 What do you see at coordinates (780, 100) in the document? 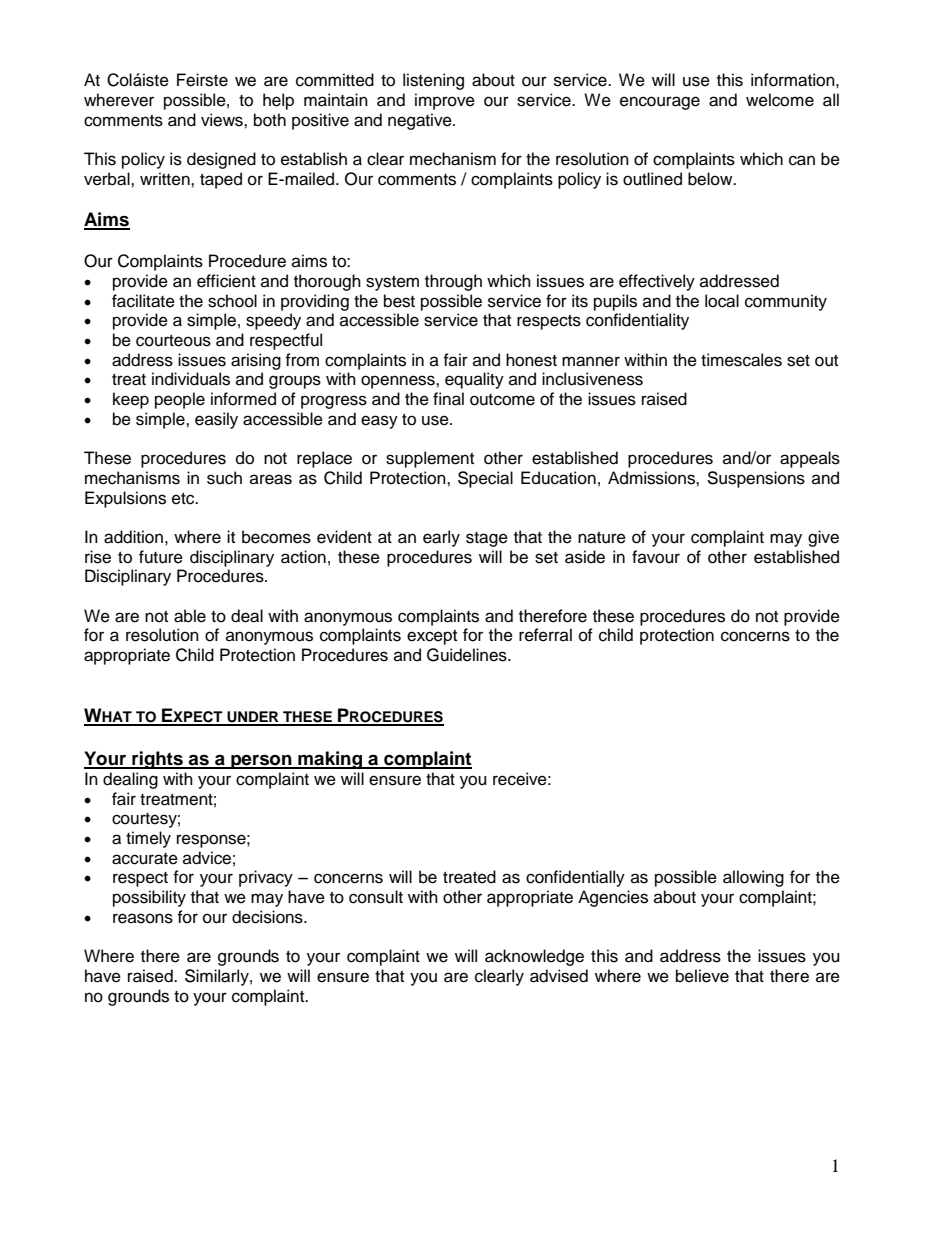
I see `welcome` at bounding box center [780, 100].
